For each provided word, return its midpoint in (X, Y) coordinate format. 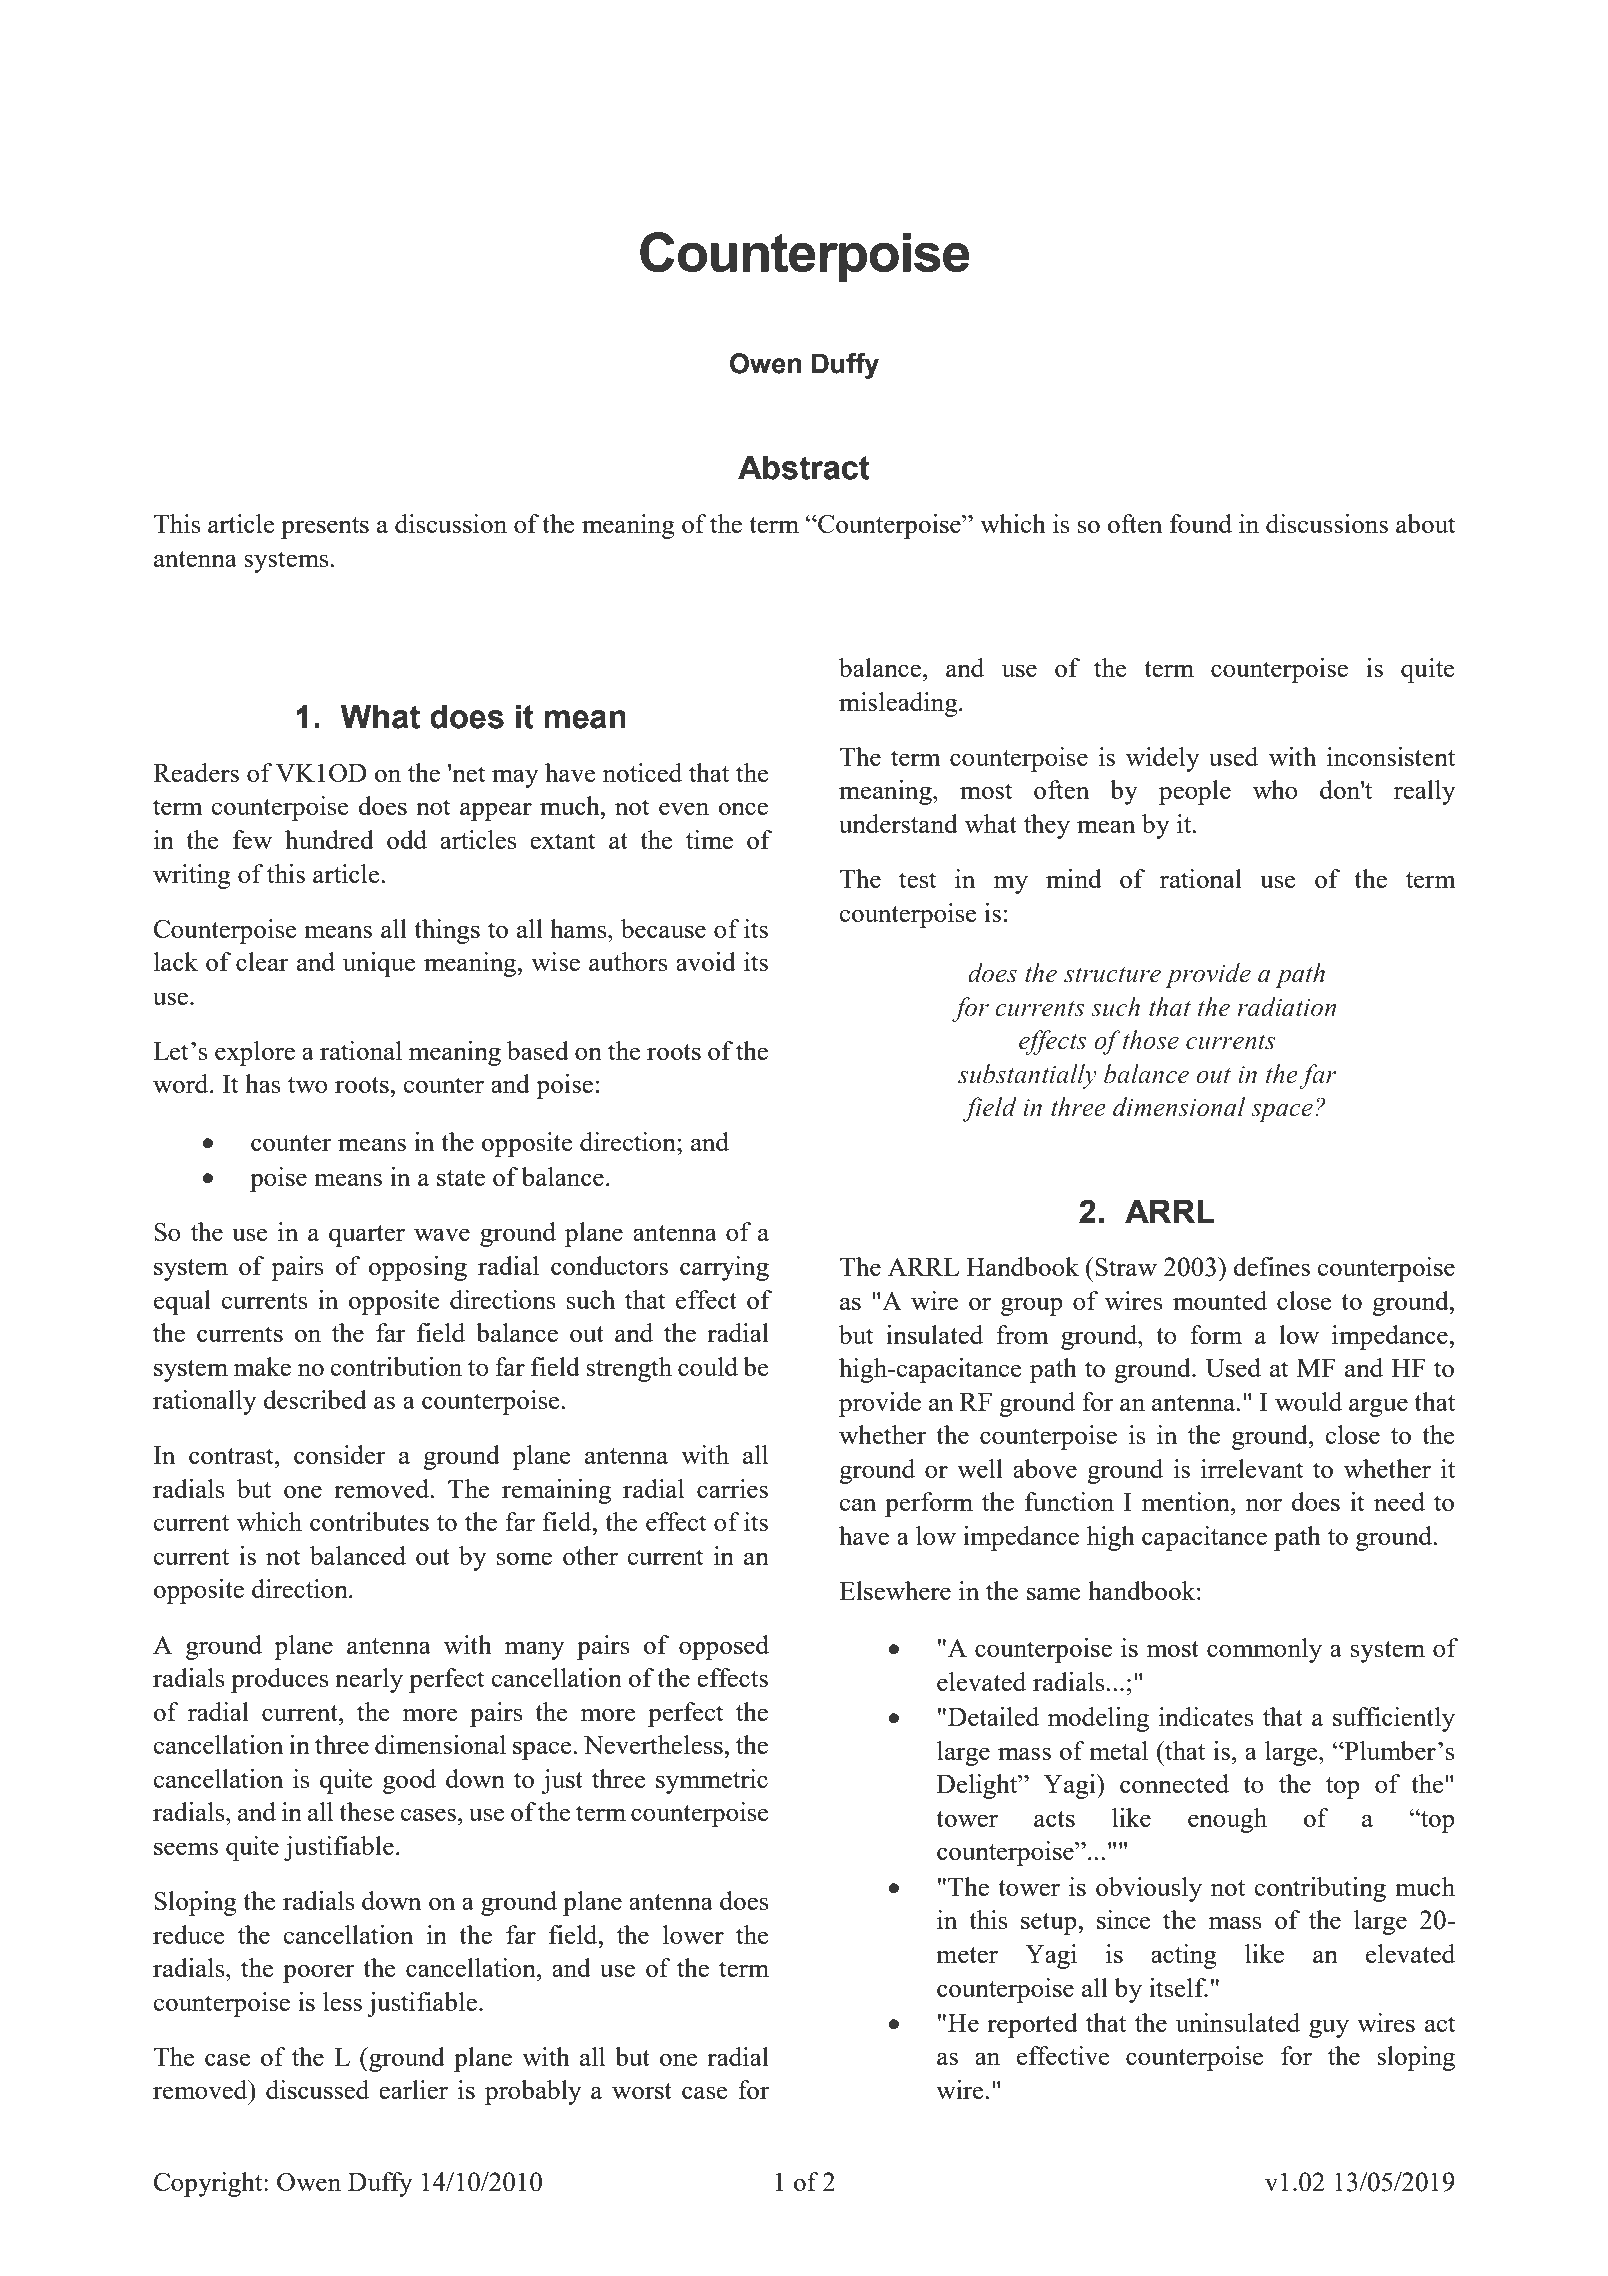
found (1201, 523)
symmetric (712, 1781)
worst (642, 2091)
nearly (369, 1680)
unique (379, 964)
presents (325, 528)
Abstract (804, 467)
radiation (1286, 1007)
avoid (706, 961)
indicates (1206, 1716)
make (262, 1366)
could (708, 1366)
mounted (1220, 1300)
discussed (317, 2089)
